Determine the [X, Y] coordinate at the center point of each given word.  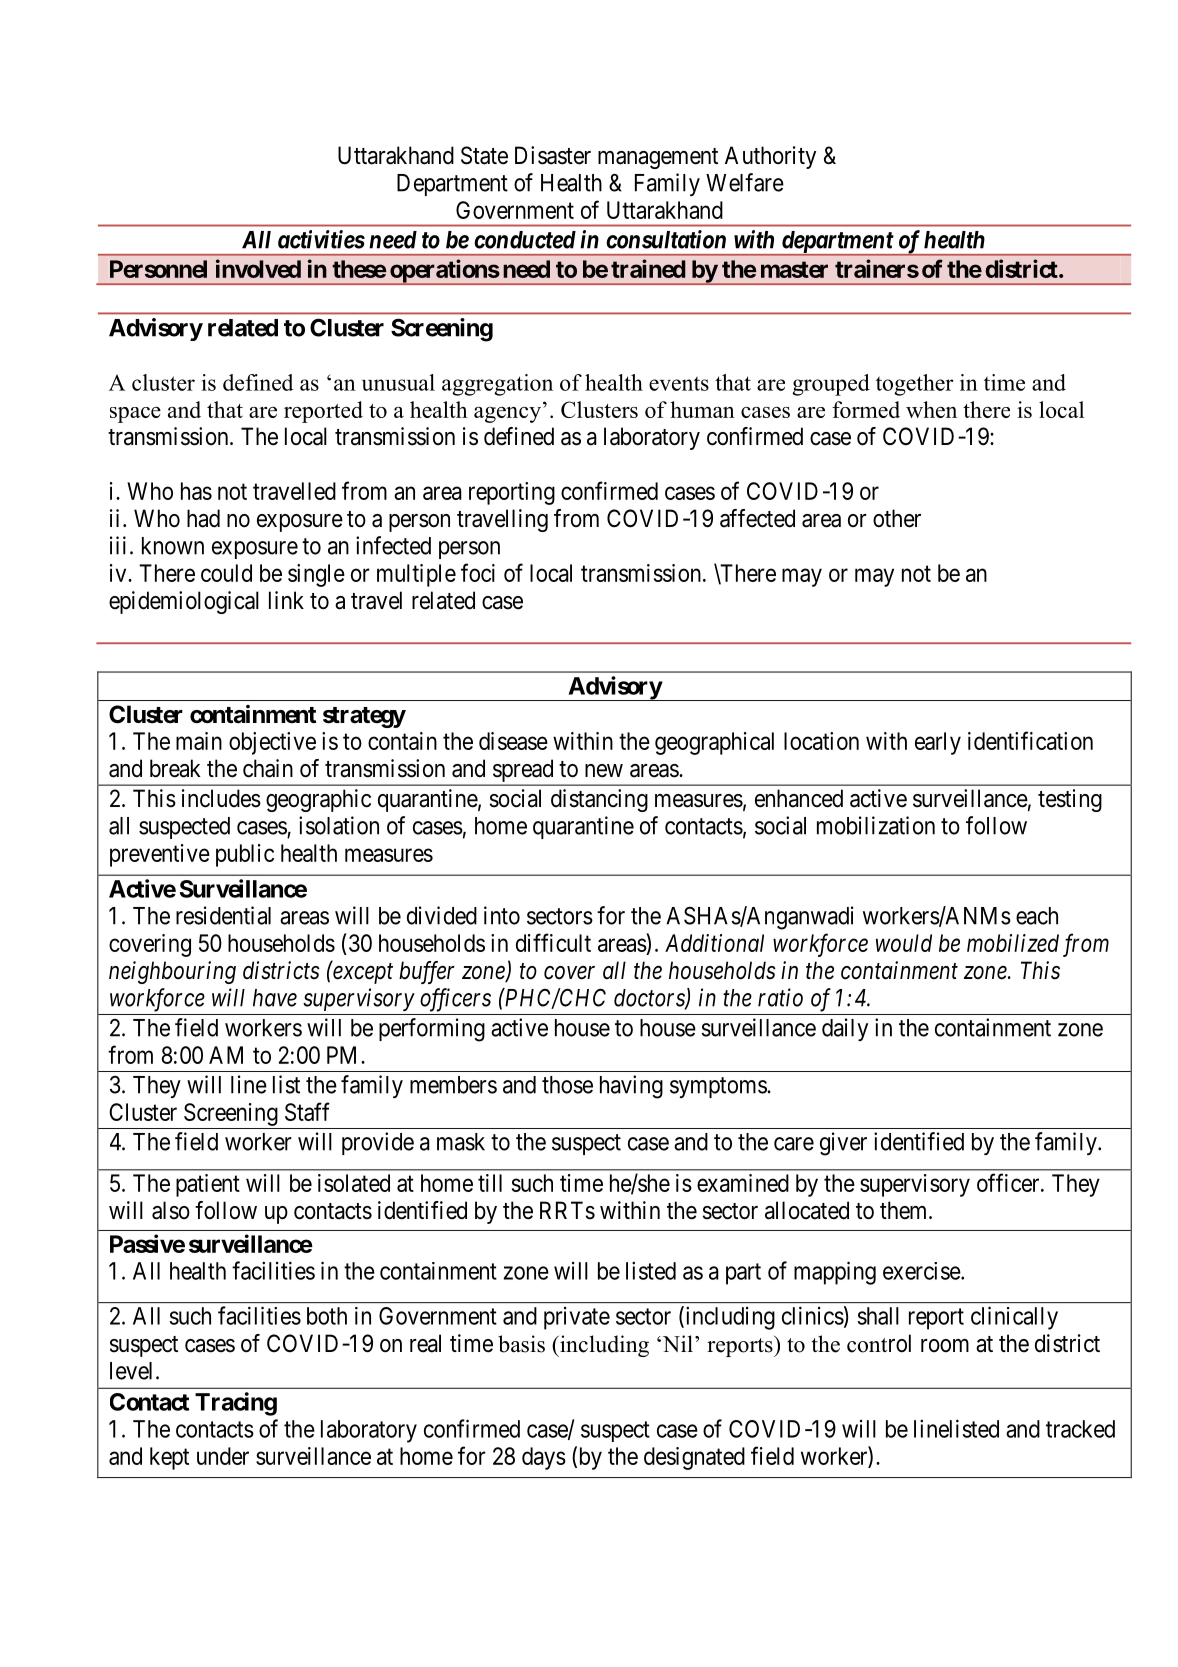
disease [513, 741]
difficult [553, 942]
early [938, 743]
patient [208, 1185]
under [223, 1456]
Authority [770, 157]
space [135, 415]
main [199, 741]
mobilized [1013, 943]
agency [509, 415]
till [490, 1183]
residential [223, 915]
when [931, 409]
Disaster [553, 155]
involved [258, 268]
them [905, 1210]
